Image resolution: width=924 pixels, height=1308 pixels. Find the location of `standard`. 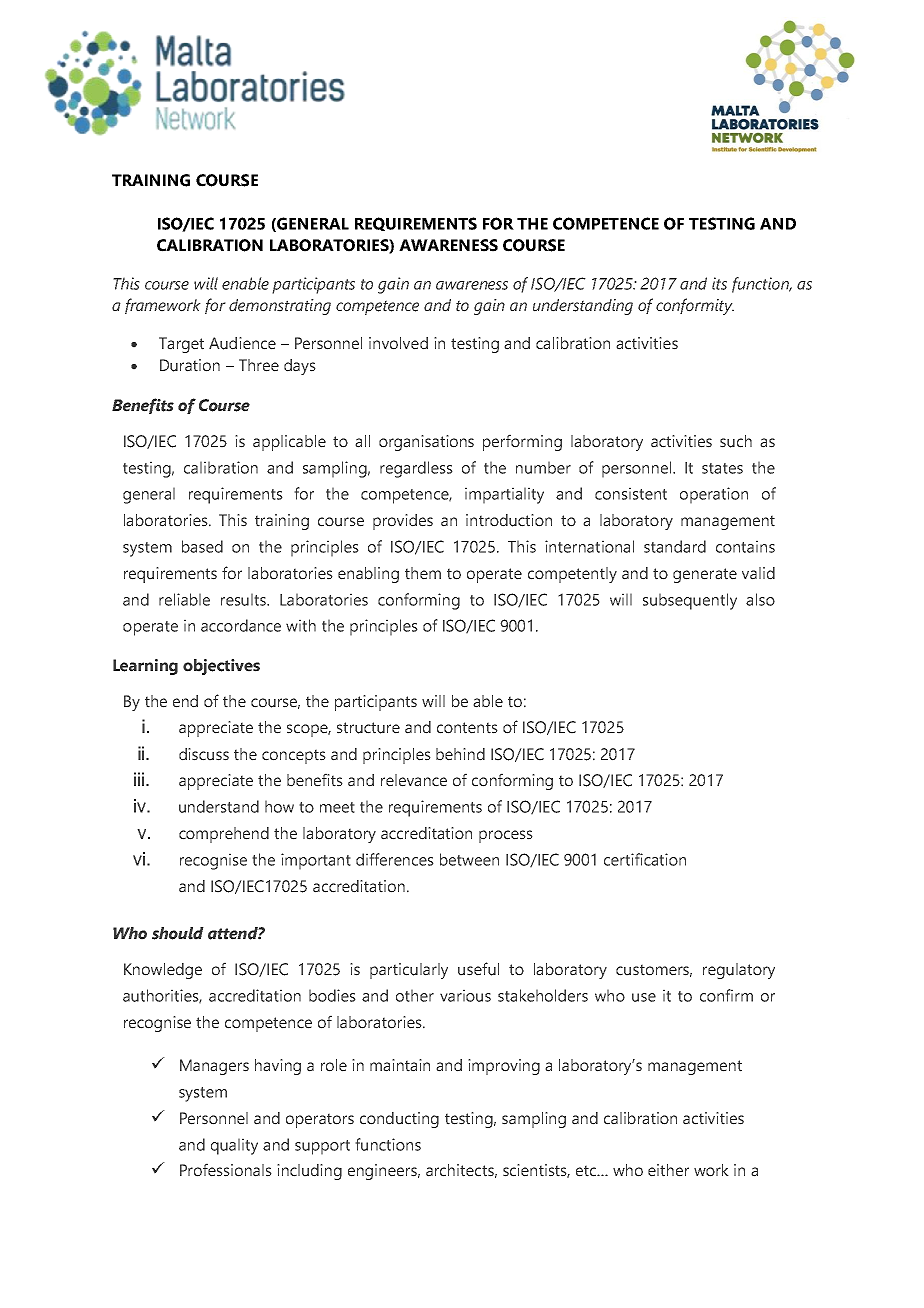

standard is located at coordinates (675, 546).
